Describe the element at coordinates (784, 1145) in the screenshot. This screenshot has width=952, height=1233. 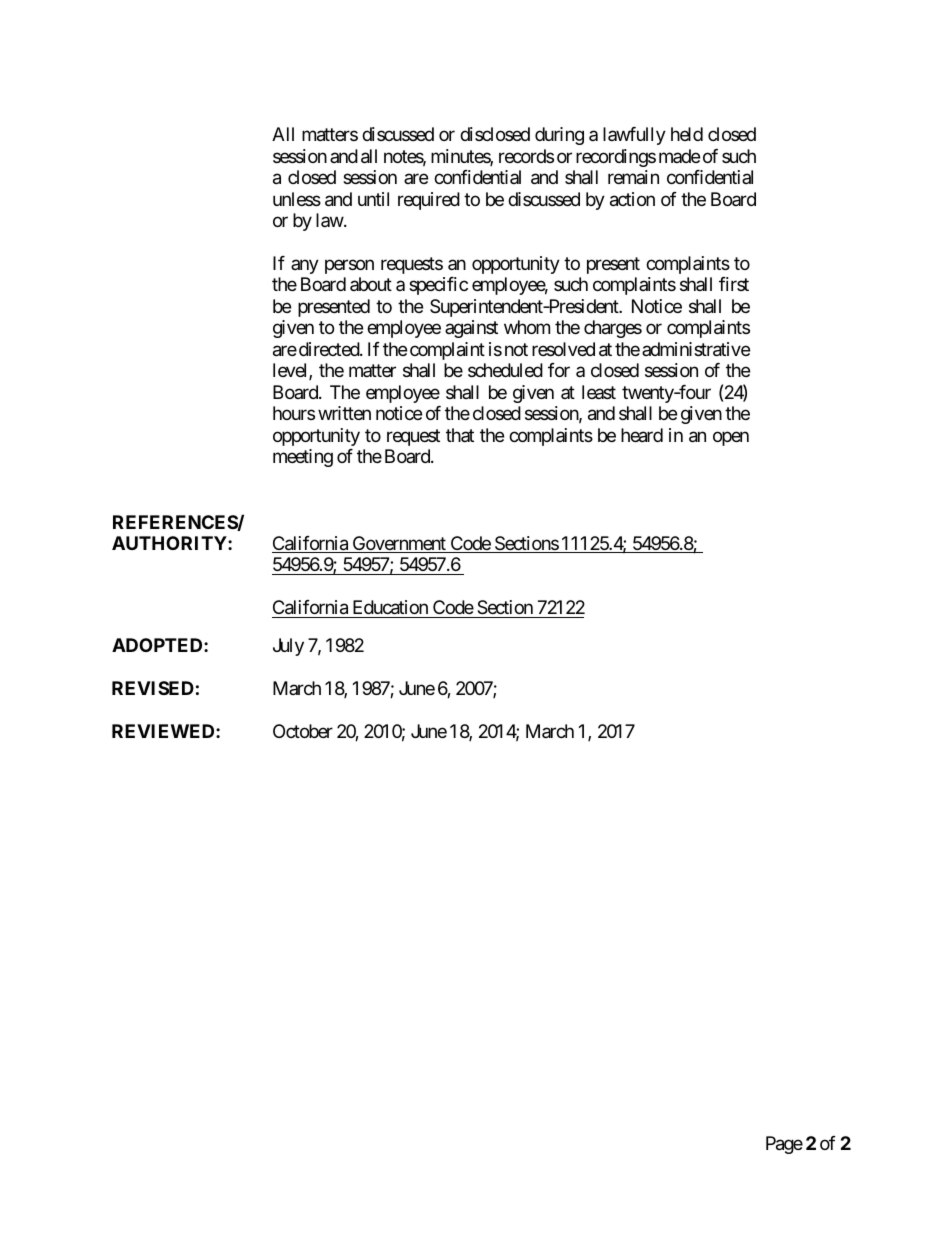
I see `Page` at that location.
